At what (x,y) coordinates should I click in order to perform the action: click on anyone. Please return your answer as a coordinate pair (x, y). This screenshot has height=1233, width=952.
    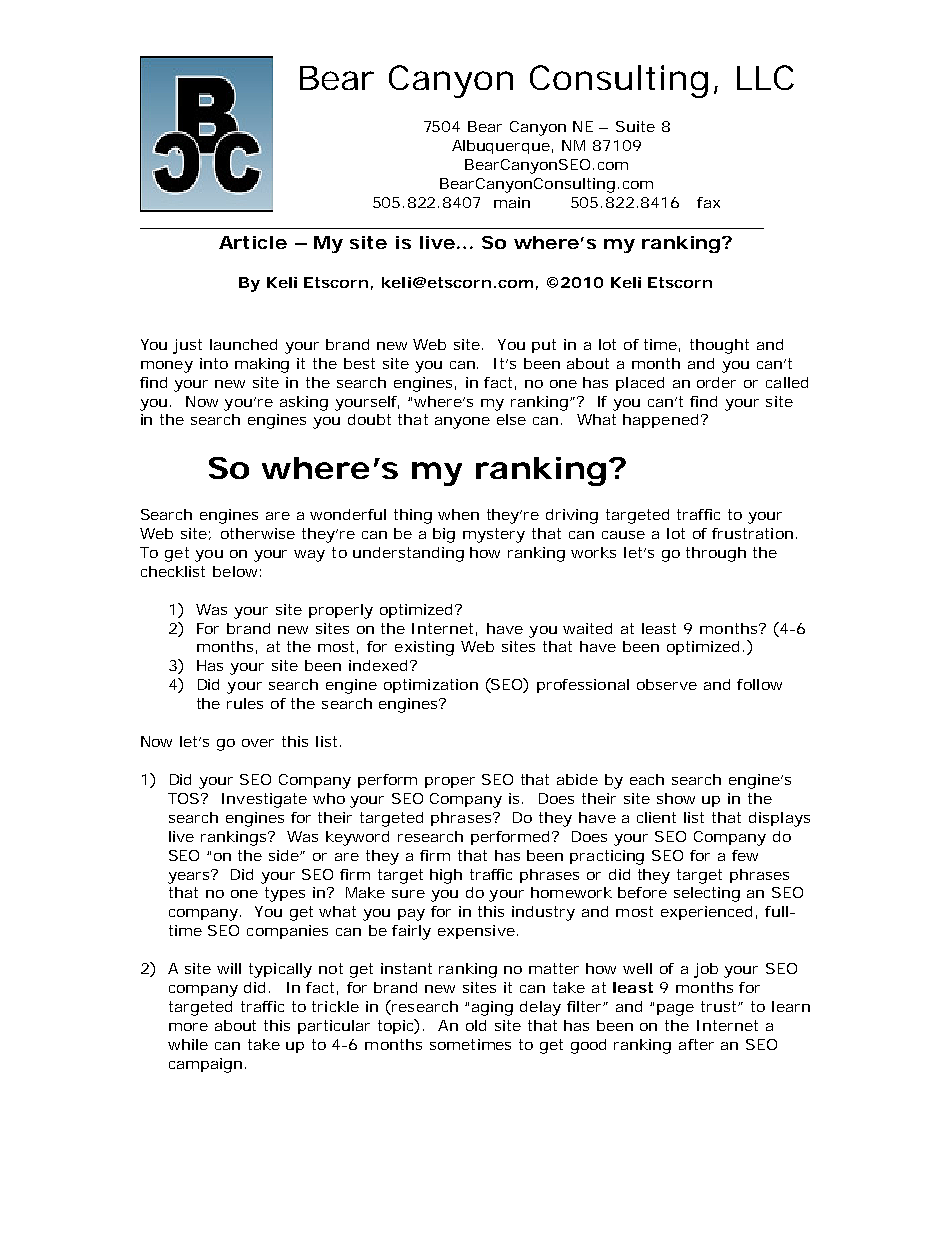
    Looking at the image, I should click on (462, 423).
